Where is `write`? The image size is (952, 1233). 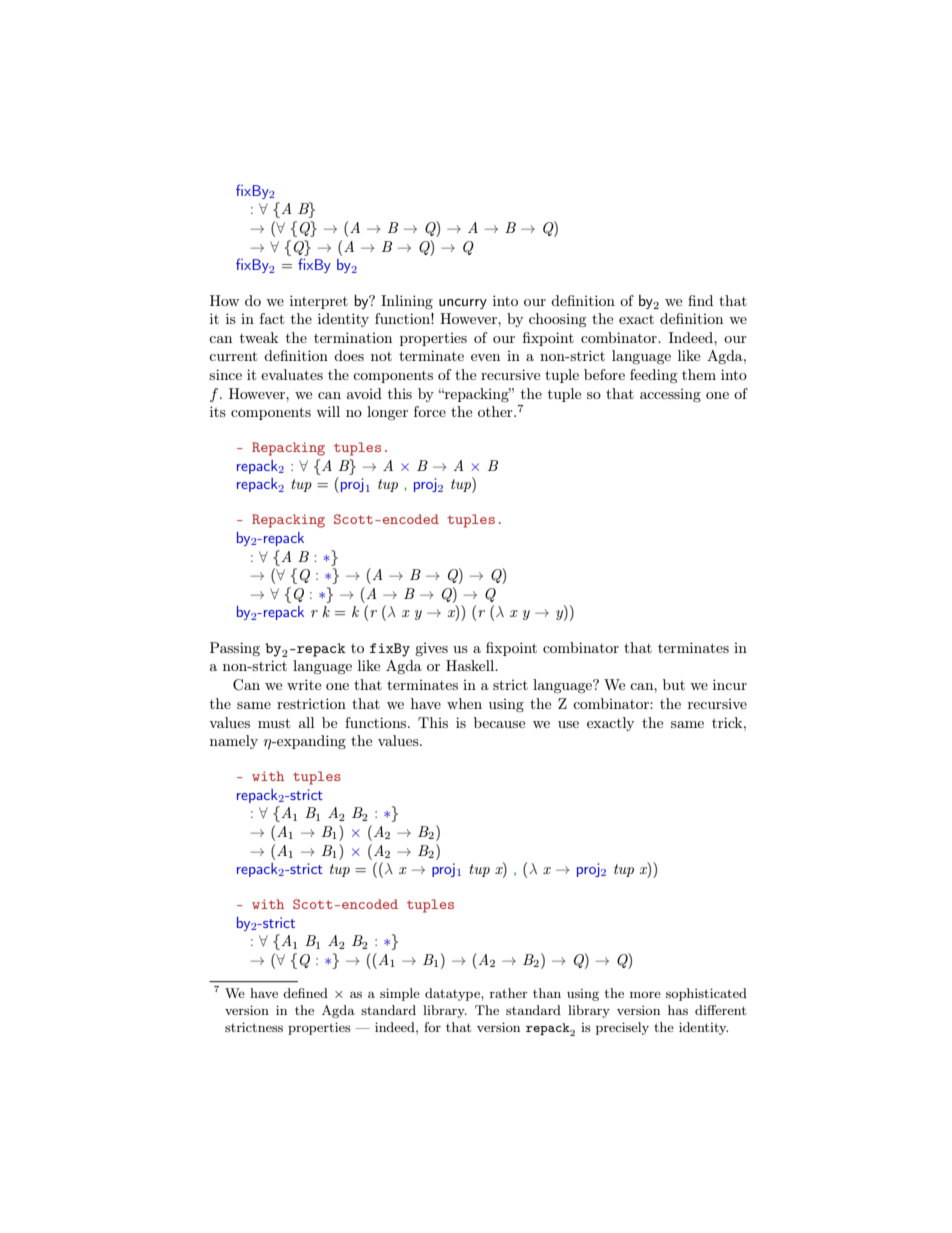
write is located at coordinates (304, 684).
